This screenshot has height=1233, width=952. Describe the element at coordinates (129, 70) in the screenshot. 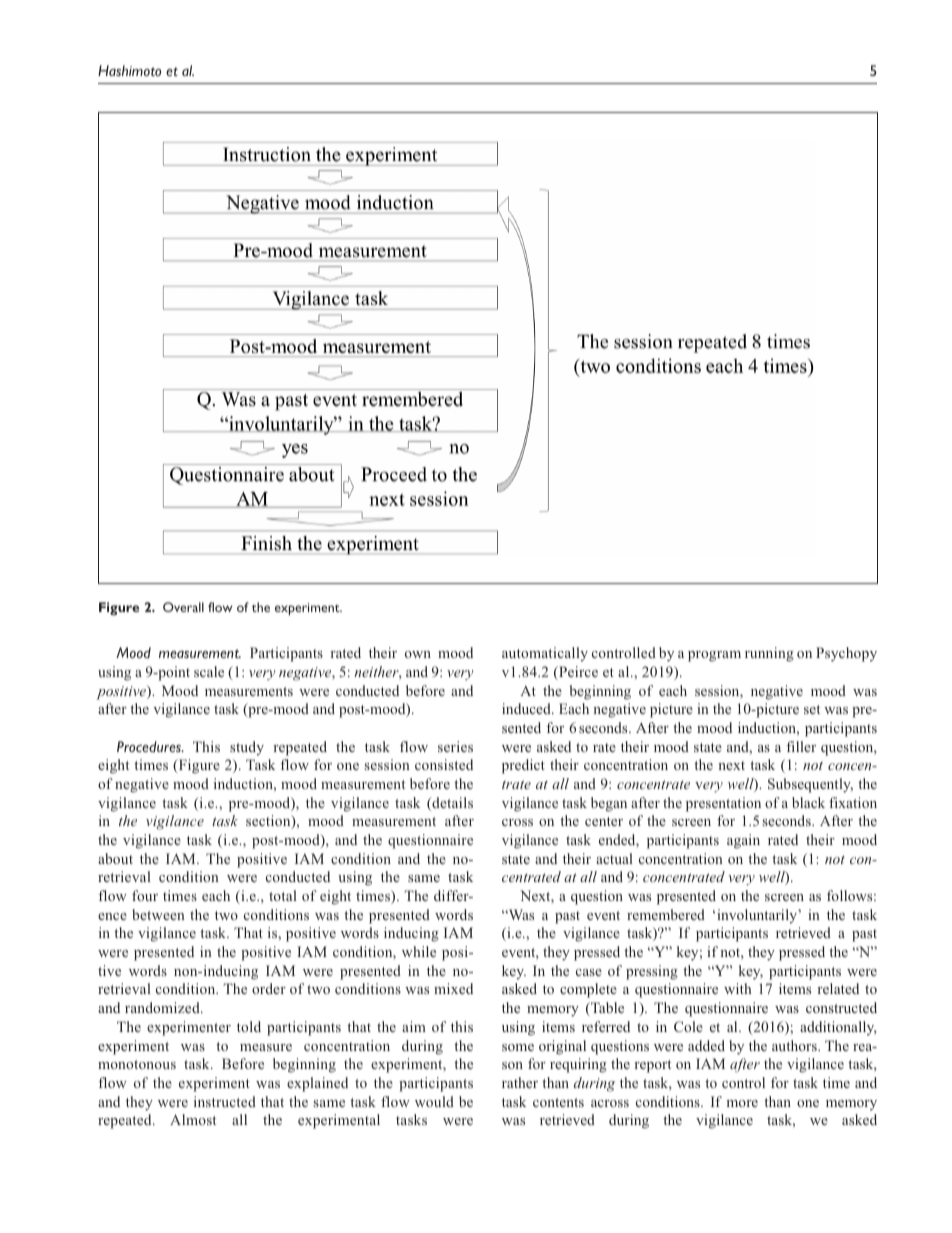

I see `Hashimoto` at that location.
